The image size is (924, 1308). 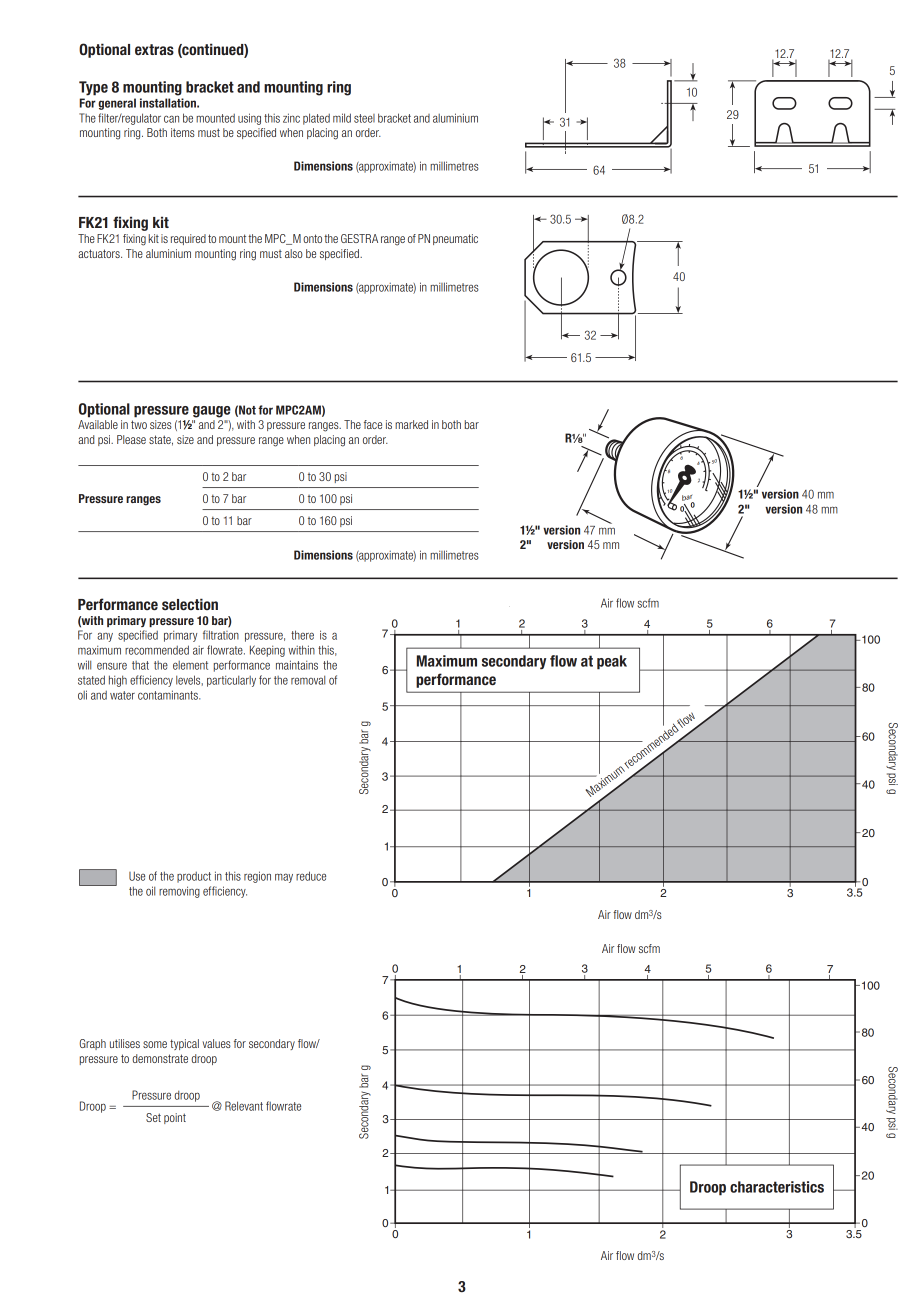 I want to click on peak, so click(x=612, y=662).
